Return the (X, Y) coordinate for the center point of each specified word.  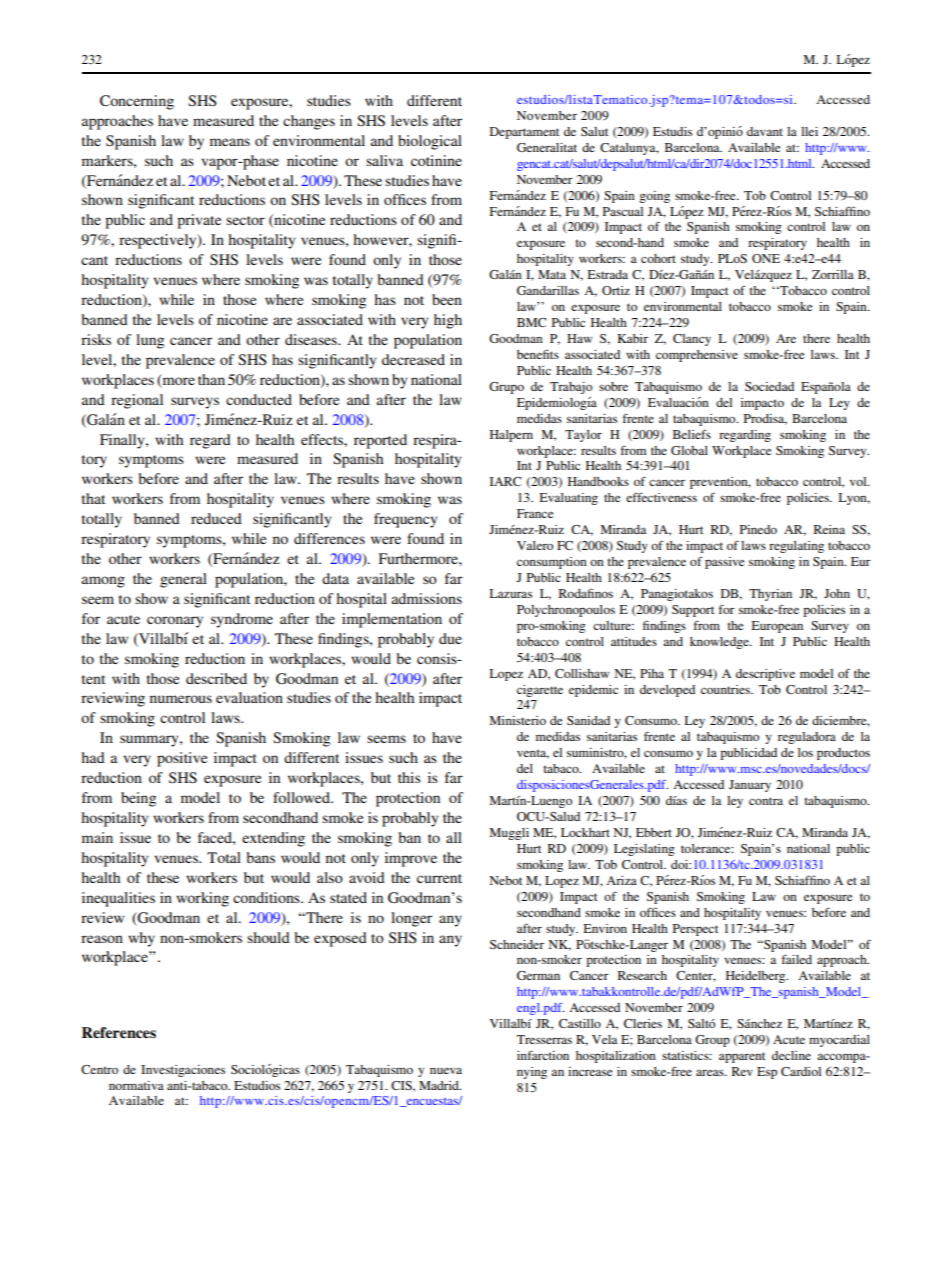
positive (182, 759)
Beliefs (692, 434)
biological (430, 142)
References (119, 1032)
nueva (446, 1070)
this (409, 777)
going (654, 197)
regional (137, 401)
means (230, 142)
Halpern (511, 436)
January (750, 786)
